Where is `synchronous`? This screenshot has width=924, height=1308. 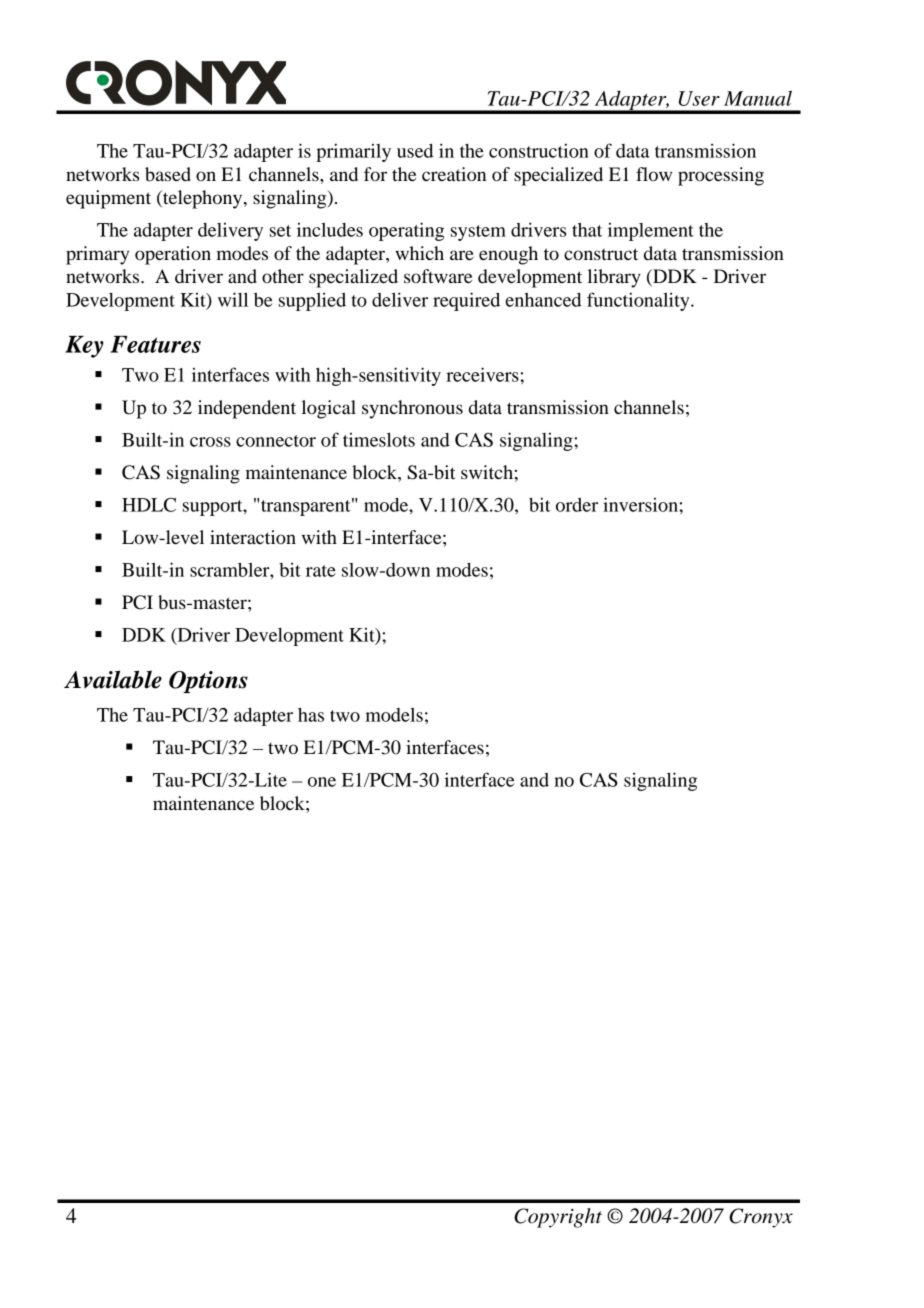
synchronous is located at coordinates (412, 409).
